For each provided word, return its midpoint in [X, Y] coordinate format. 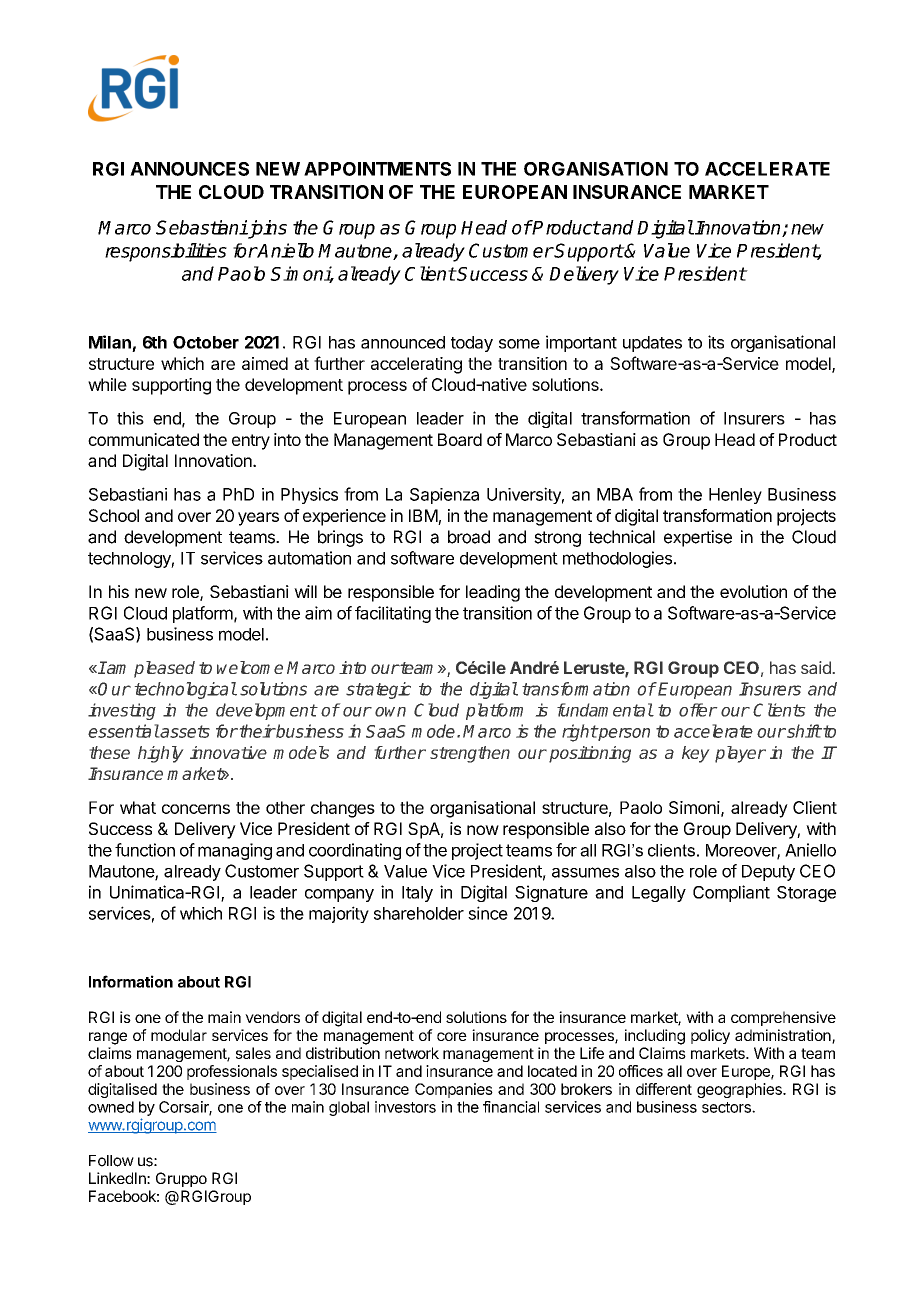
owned [111, 1107]
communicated [143, 439]
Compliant [731, 893]
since [488, 913]
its [716, 342]
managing [235, 851]
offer [698, 710]
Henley [735, 496]
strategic [378, 690]
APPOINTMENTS [377, 169]
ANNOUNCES [189, 169]
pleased [164, 669]
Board [460, 439]
